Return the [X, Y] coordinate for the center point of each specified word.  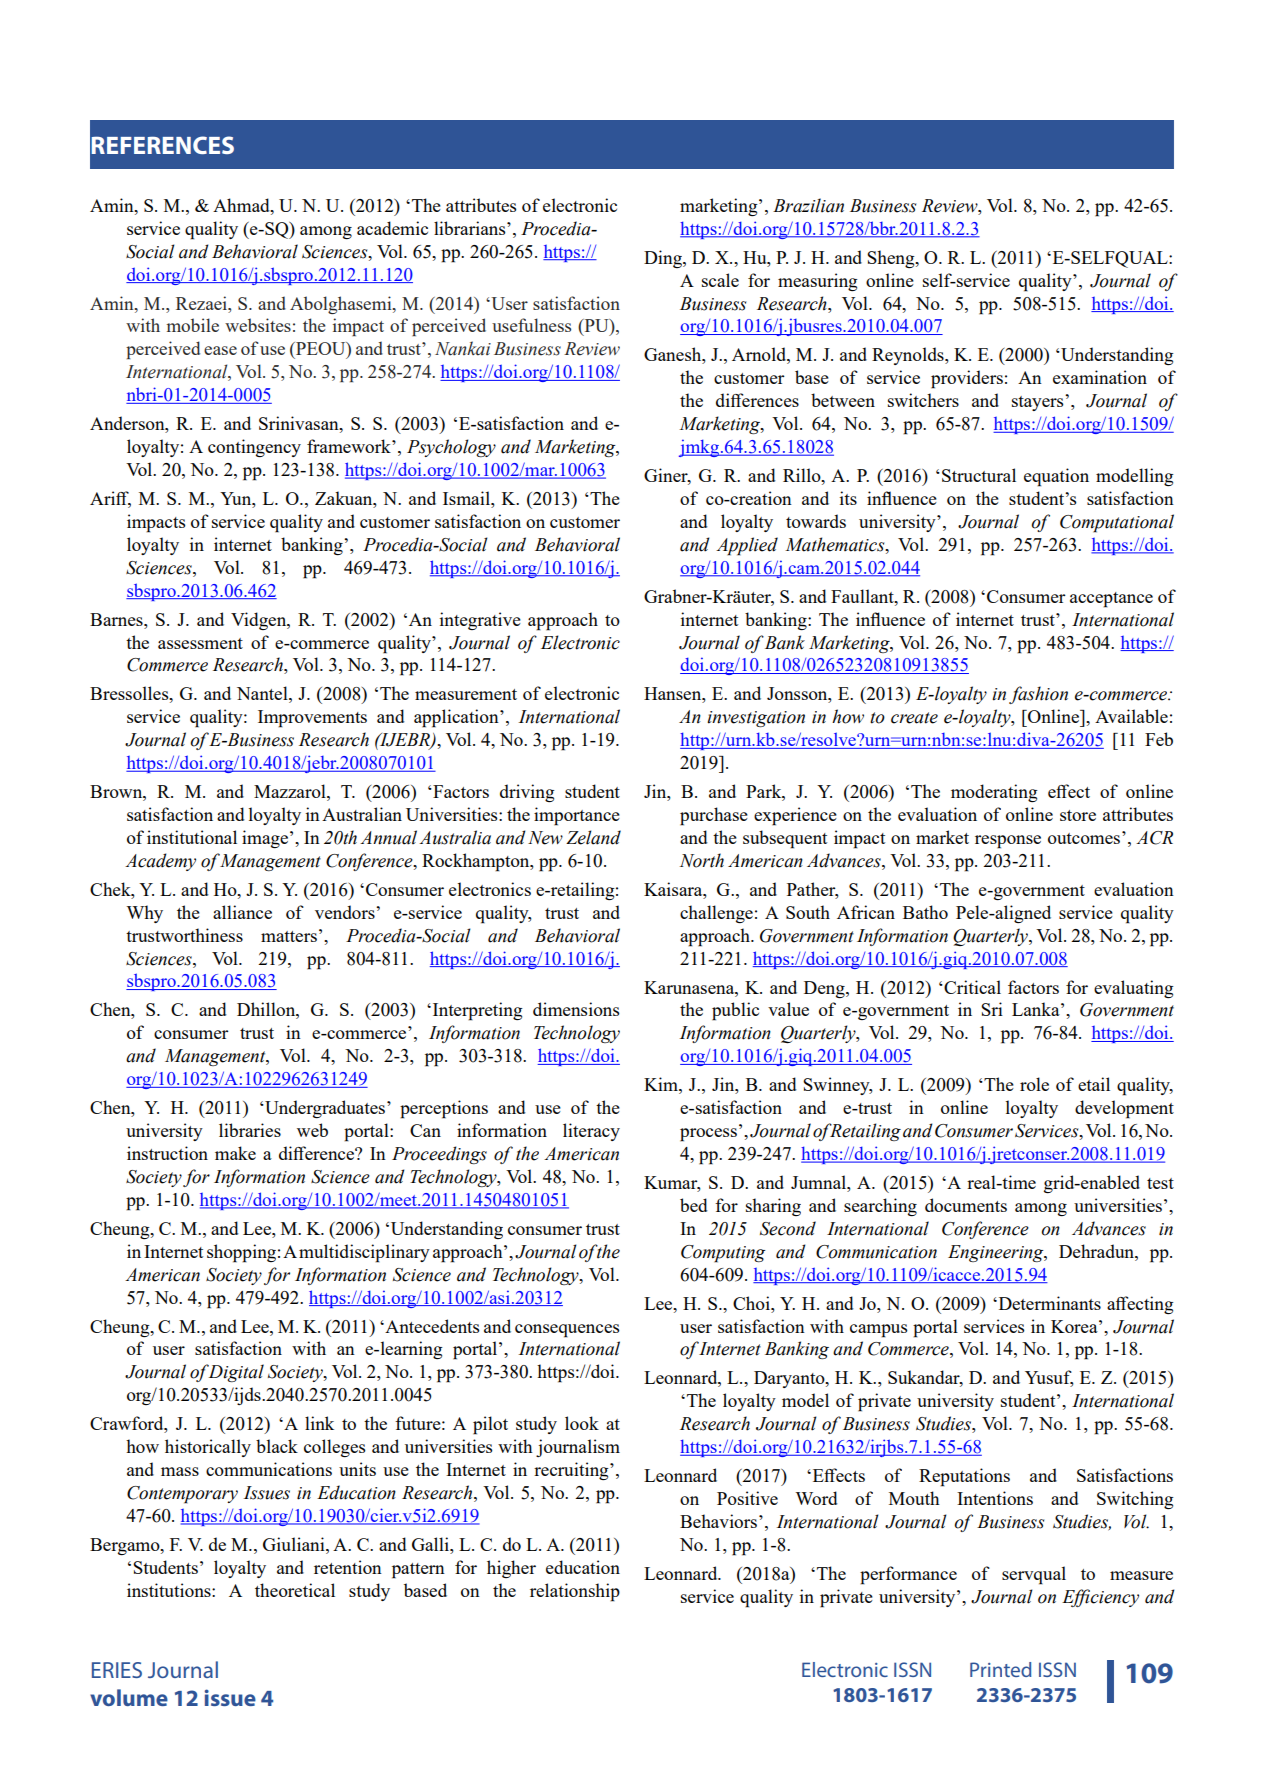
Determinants [1048, 1303]
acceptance [1111, 600]
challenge [716, 914]
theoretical [295, 1590]
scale [720, 280]
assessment [200, 643]
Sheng [892, 259]
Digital [236, 1373]
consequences [567, 1331]
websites [258, 325]
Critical [971, 987]
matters [289, 936]
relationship [575, 1592]
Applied [747, 546]
